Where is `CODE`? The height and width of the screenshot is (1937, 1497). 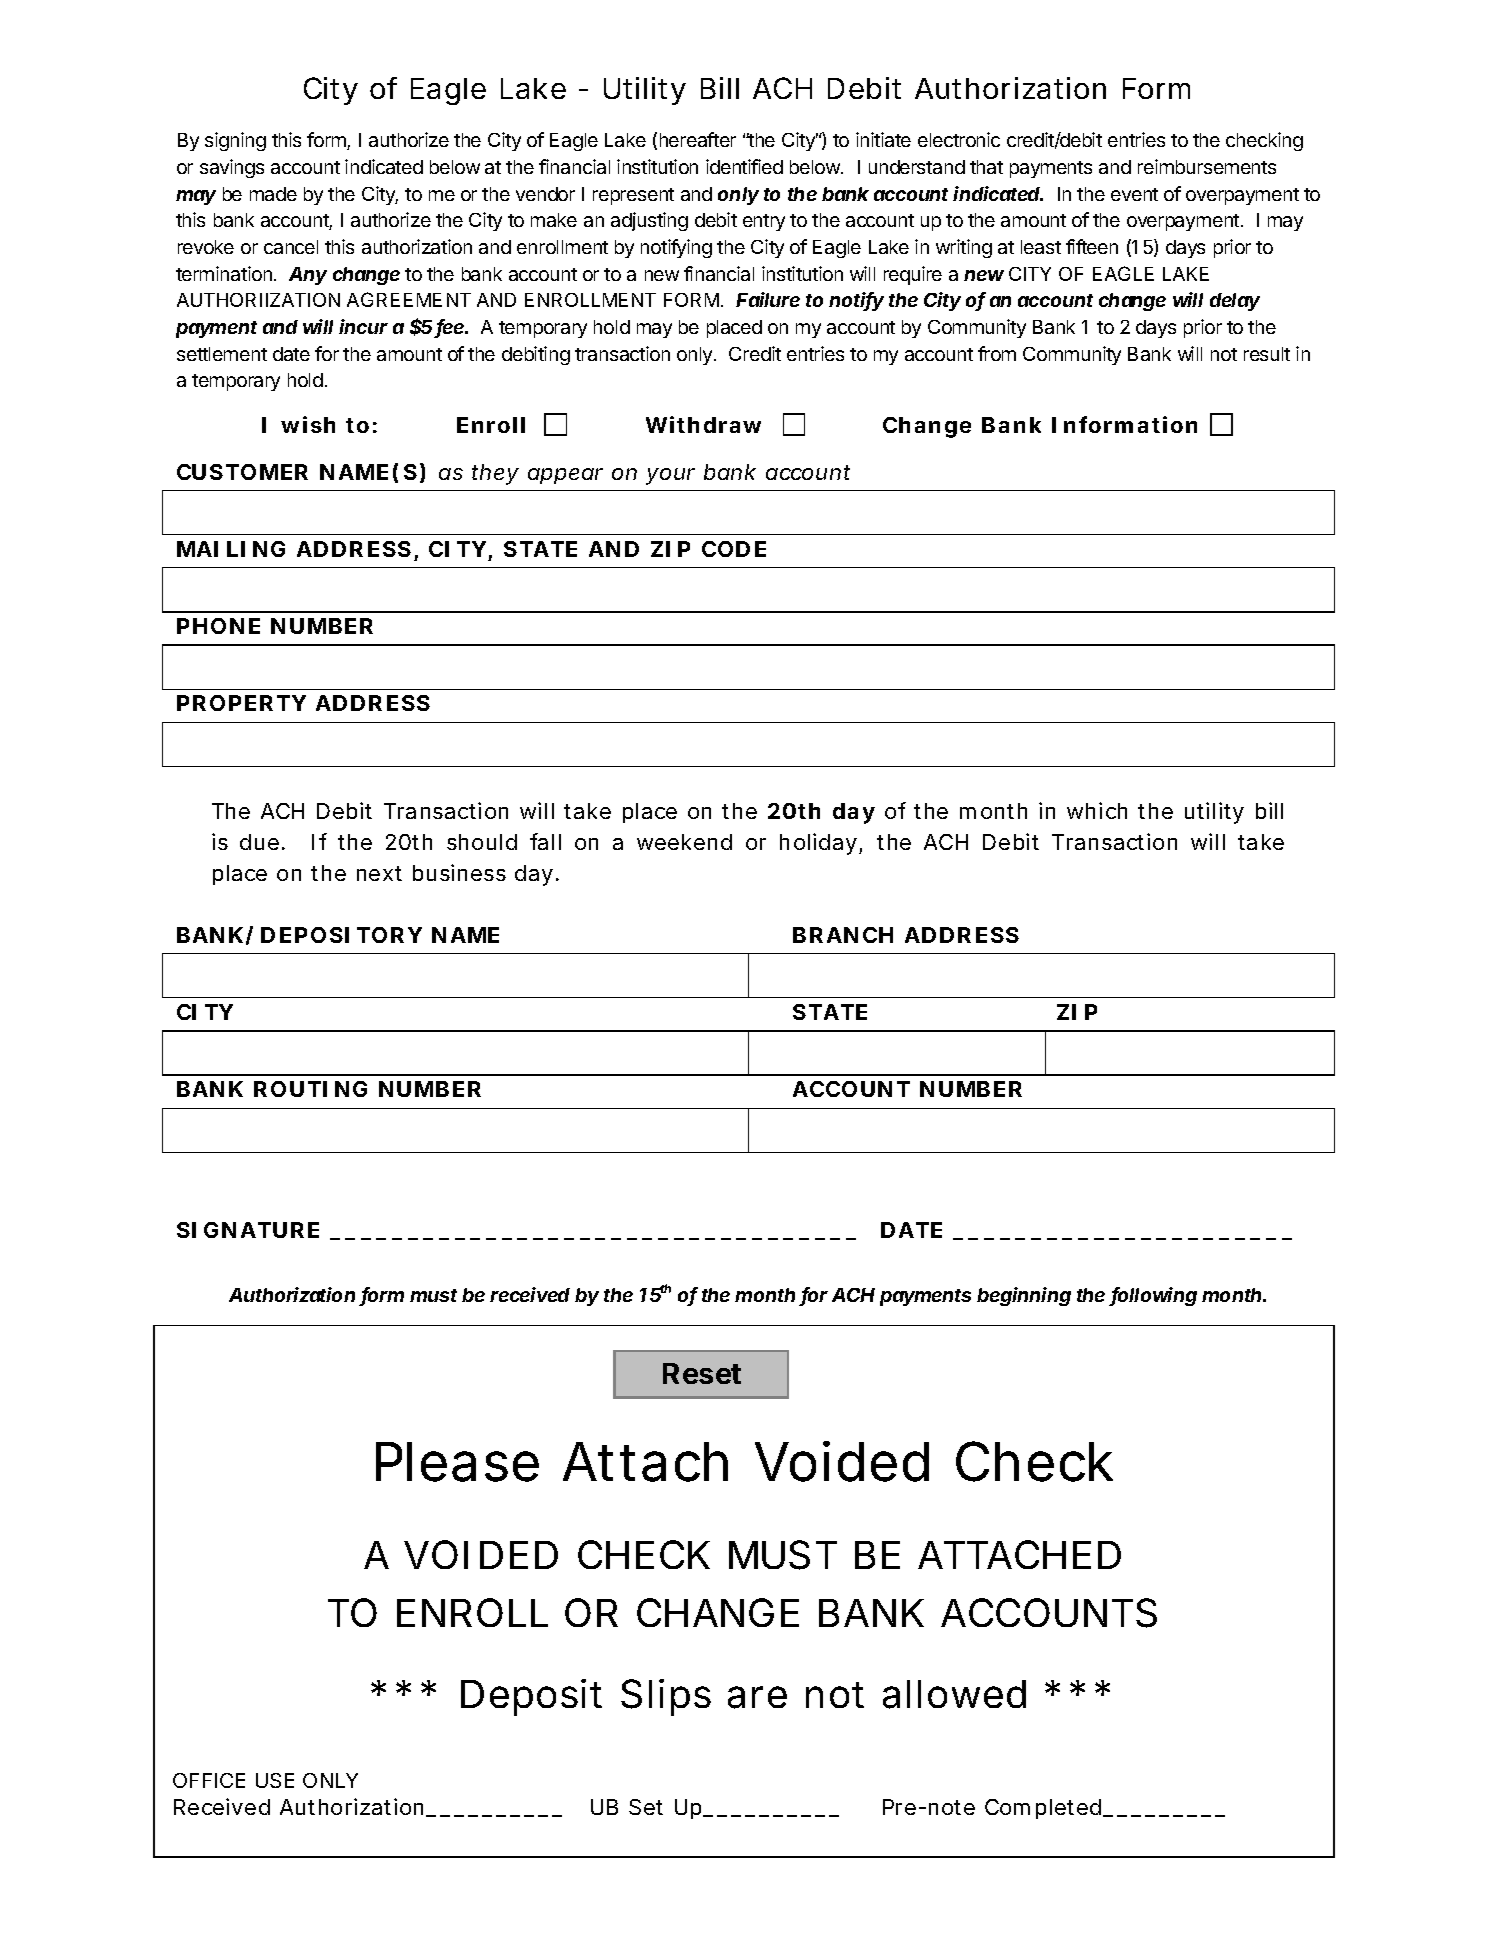
CODE is located at coordinates (734, 549).
